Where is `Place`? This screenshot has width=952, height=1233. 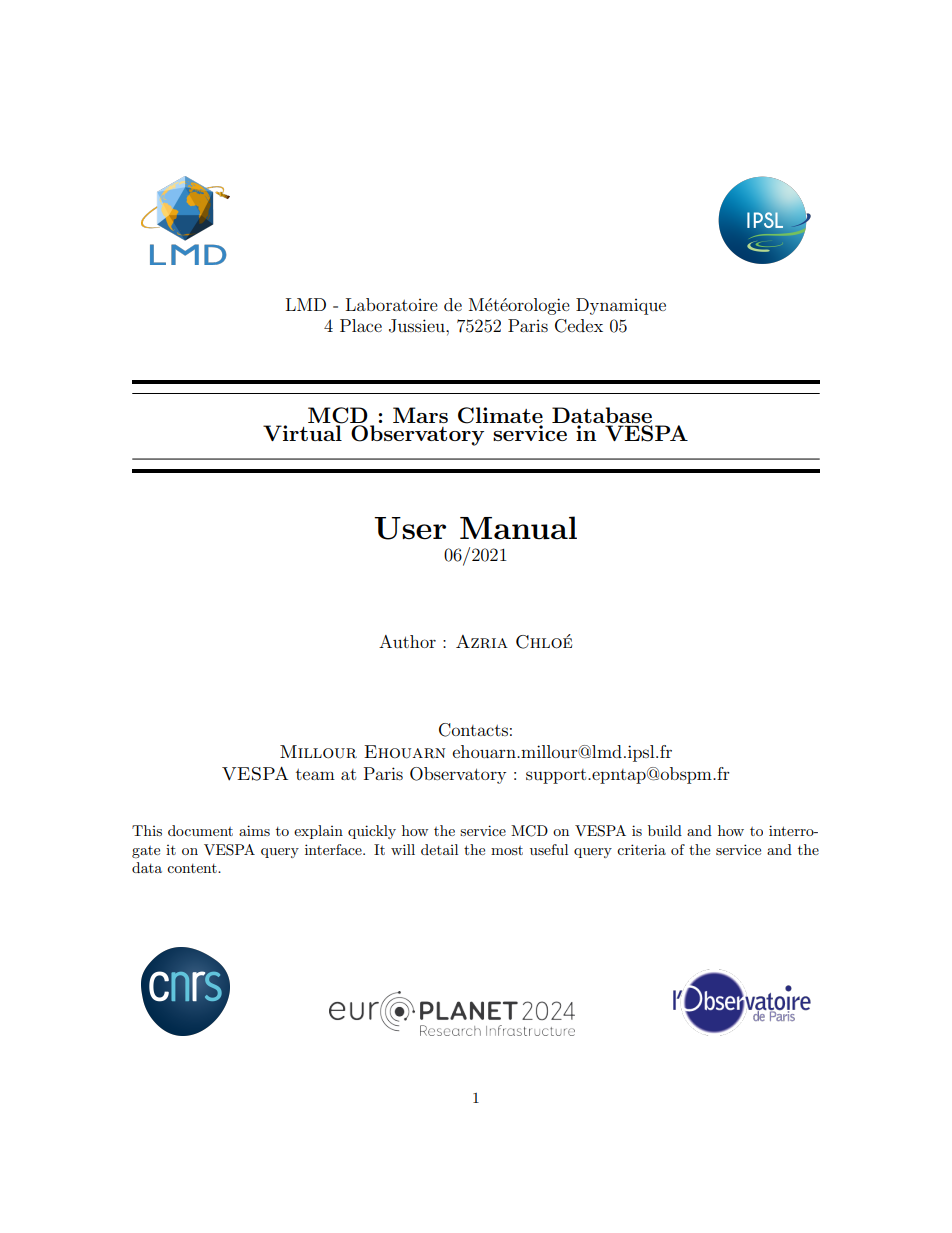
Place is located at coordinates (361, 325).
